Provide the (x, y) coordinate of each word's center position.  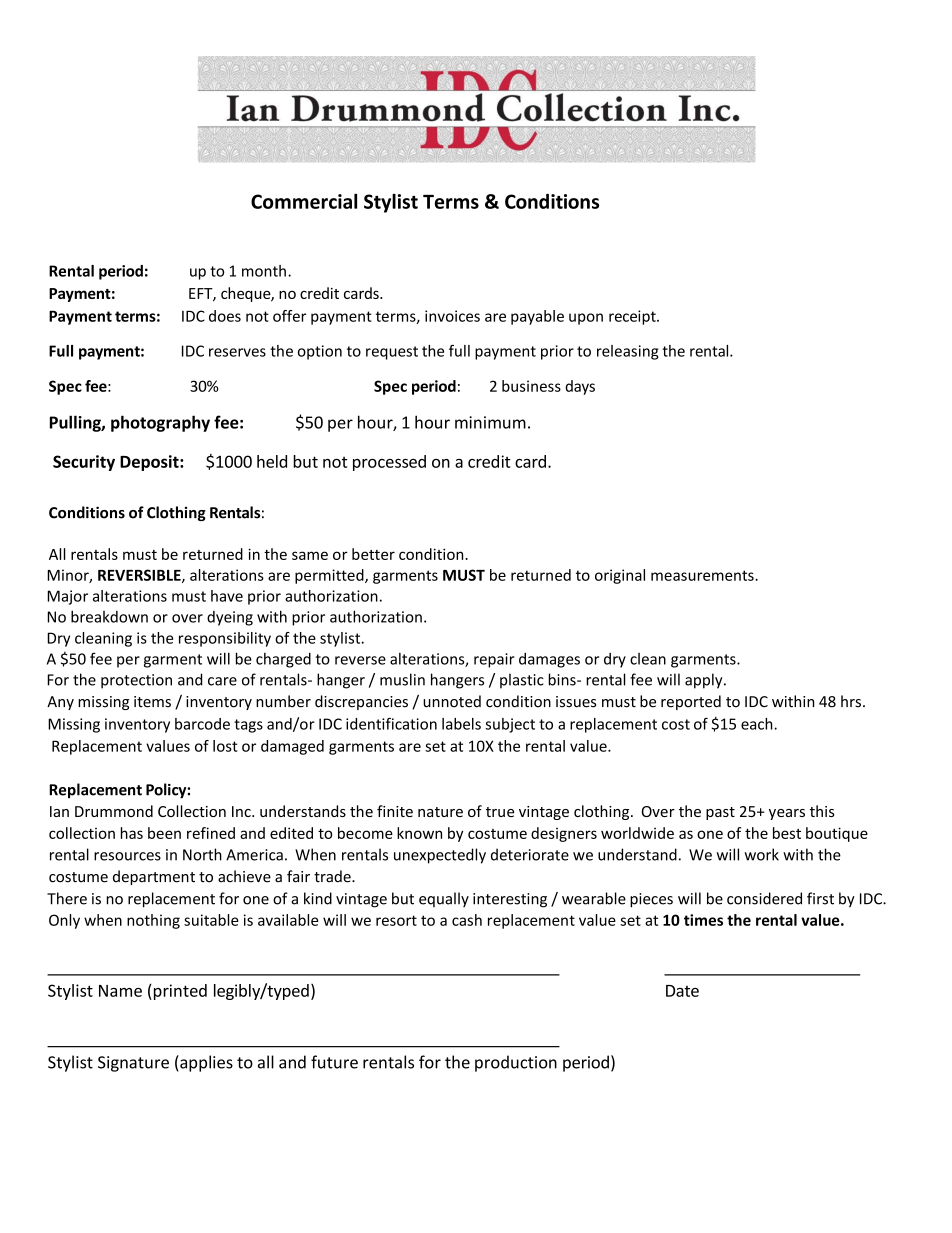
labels (461, 724)
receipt (633, 317)
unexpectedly (440, 856)
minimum (490, 422)
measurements (703, 575)
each (758, 724)
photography (160, 423)
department (154, 877)
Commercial (304, 201)
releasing (628, 352)
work (761, 854)
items (152, 702)
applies (205, 1063)
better (373, 554)
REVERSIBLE (140, 576)
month (264, 271)
